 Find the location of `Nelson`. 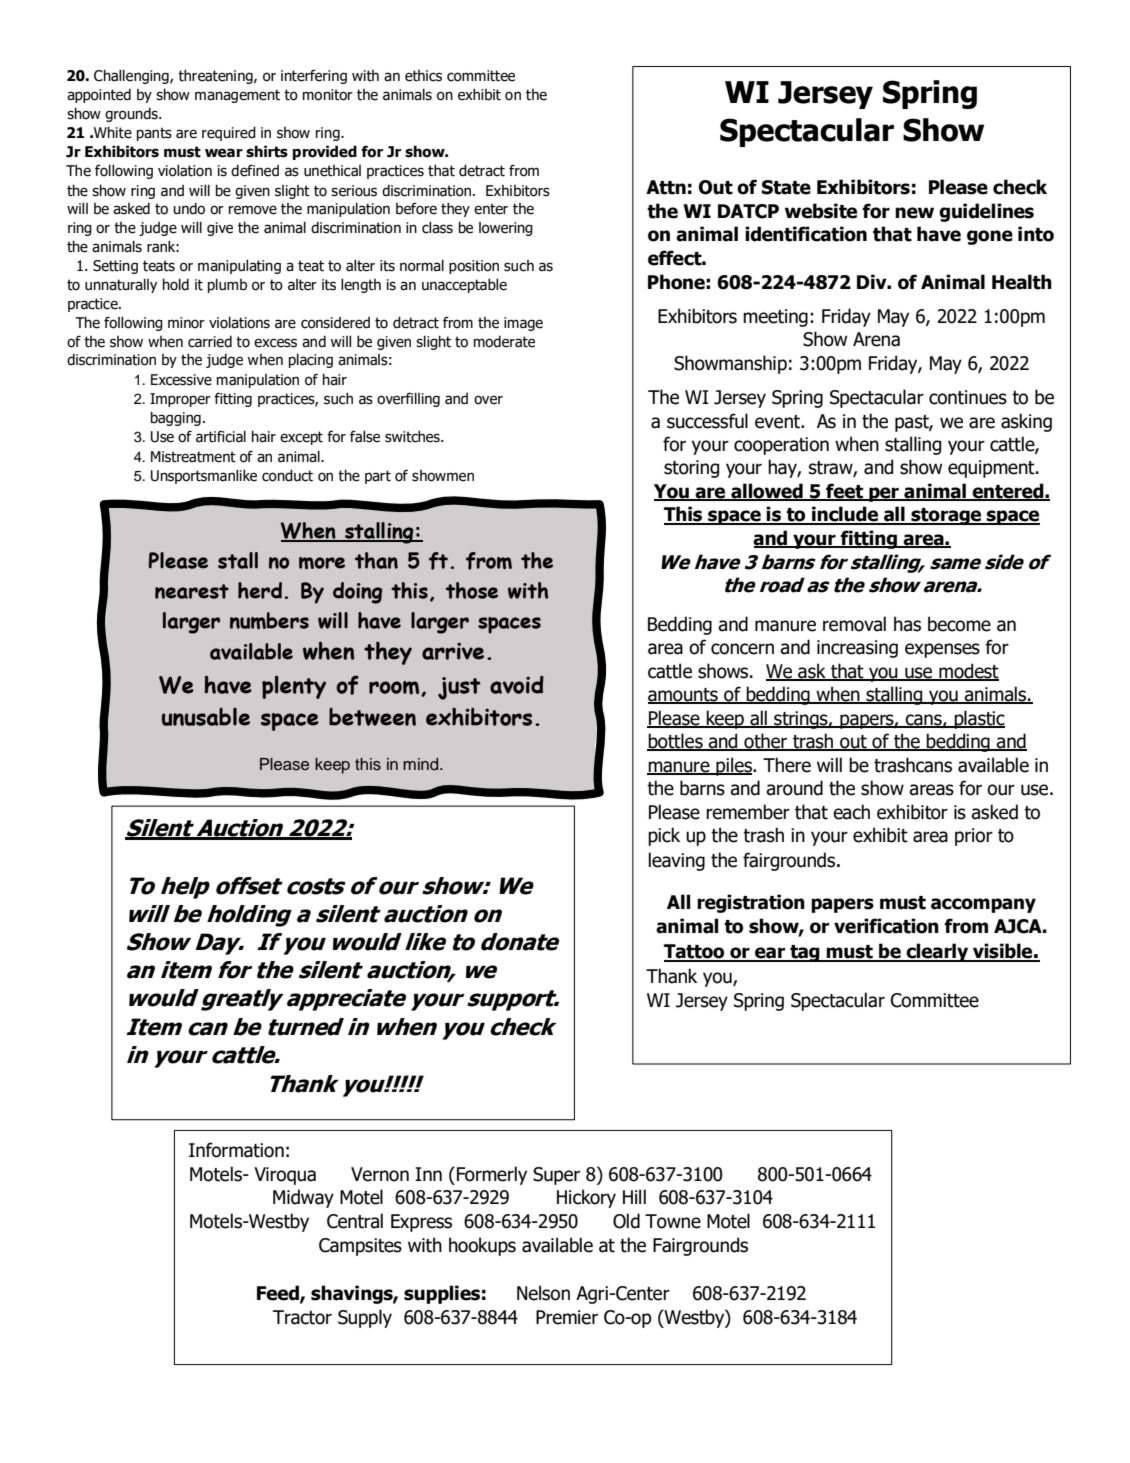

Nelson is located at coordinates (543, 1293).
